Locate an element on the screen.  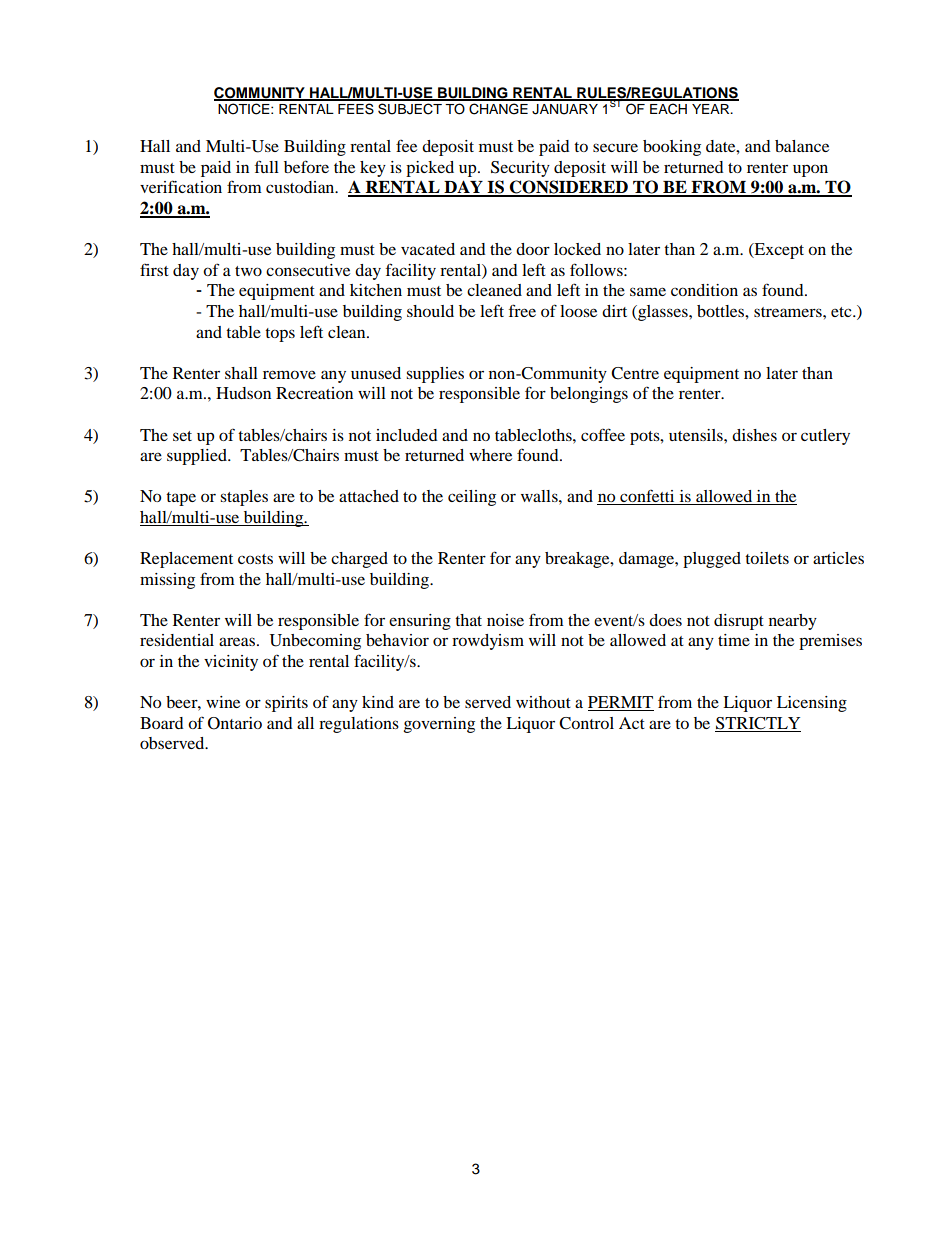
dishes is located at coordinates (754, 435).
